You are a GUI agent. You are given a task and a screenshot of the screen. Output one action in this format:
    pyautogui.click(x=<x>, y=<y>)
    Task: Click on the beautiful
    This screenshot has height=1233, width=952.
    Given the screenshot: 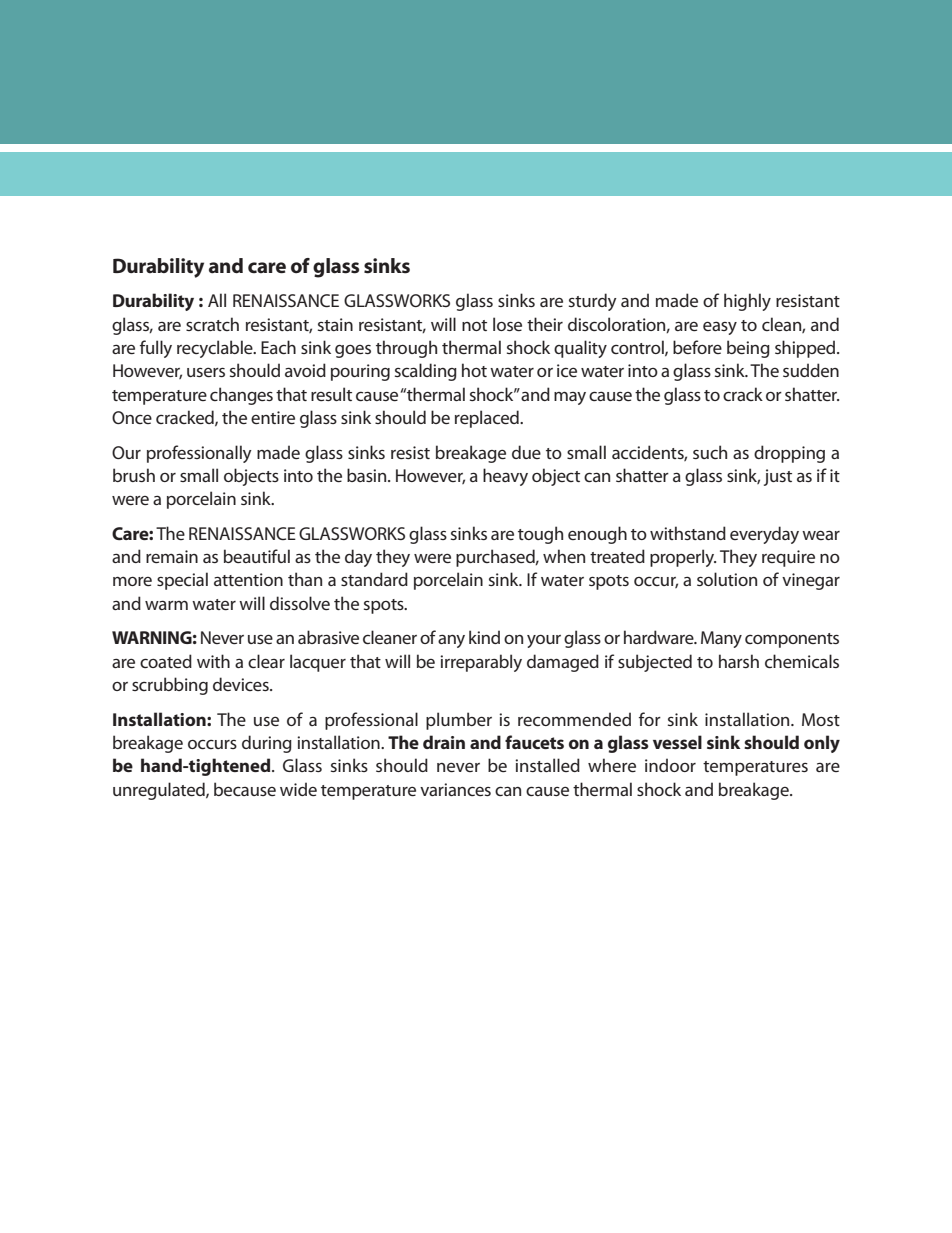 What is the action you would take?
    pyautogui.click(x=257, y=556)
